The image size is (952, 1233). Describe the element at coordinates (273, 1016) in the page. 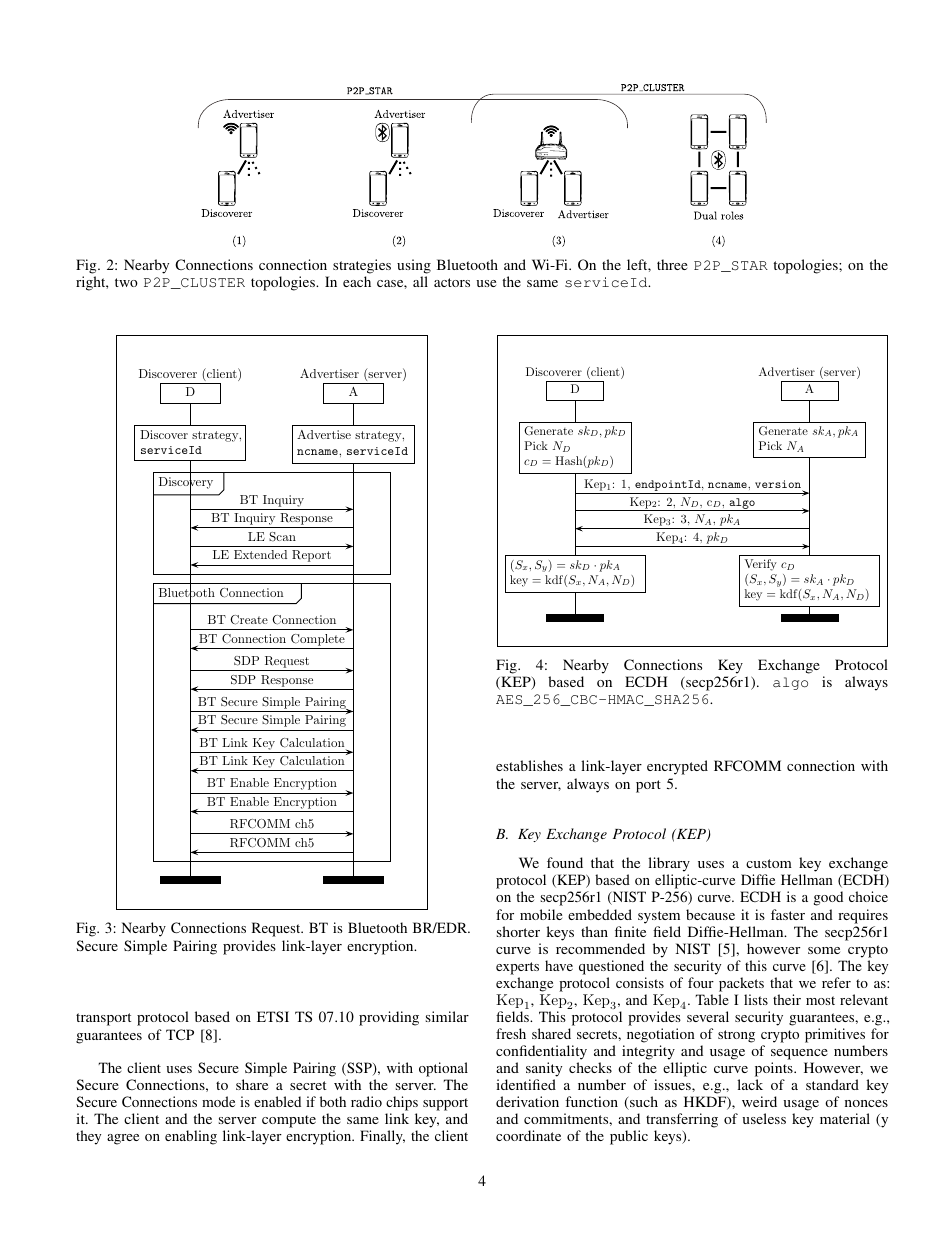

I see `ETSI` at that location.
